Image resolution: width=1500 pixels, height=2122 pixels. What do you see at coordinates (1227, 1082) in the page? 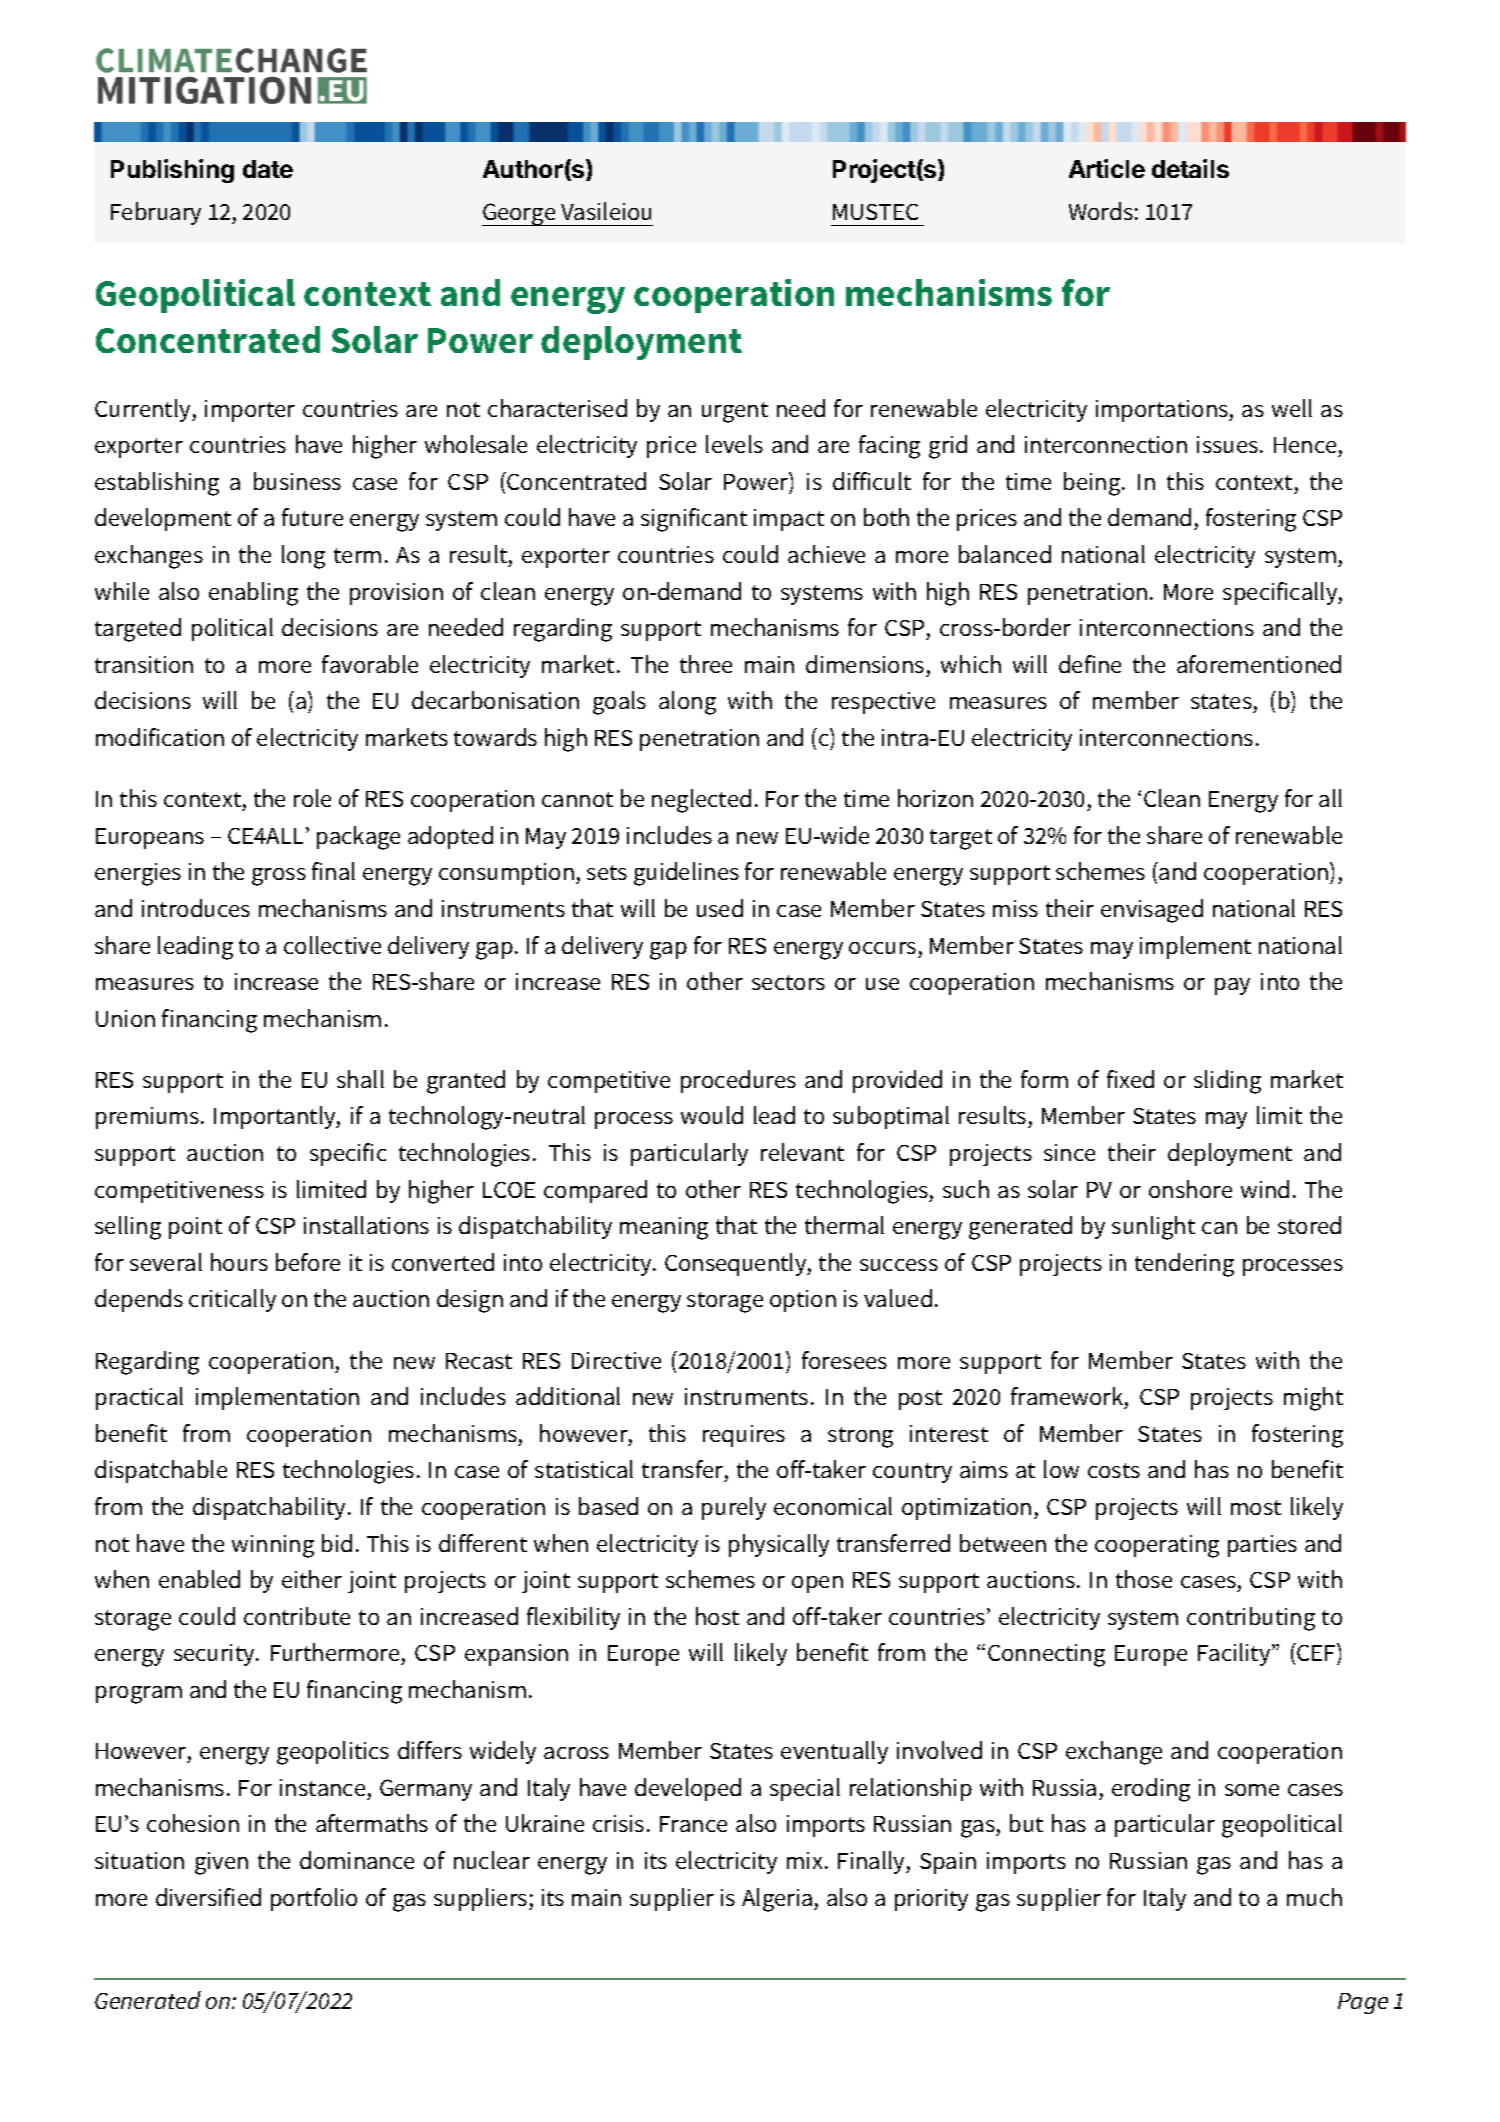
I see `sliding` at bounding box center [1227, 1082].
